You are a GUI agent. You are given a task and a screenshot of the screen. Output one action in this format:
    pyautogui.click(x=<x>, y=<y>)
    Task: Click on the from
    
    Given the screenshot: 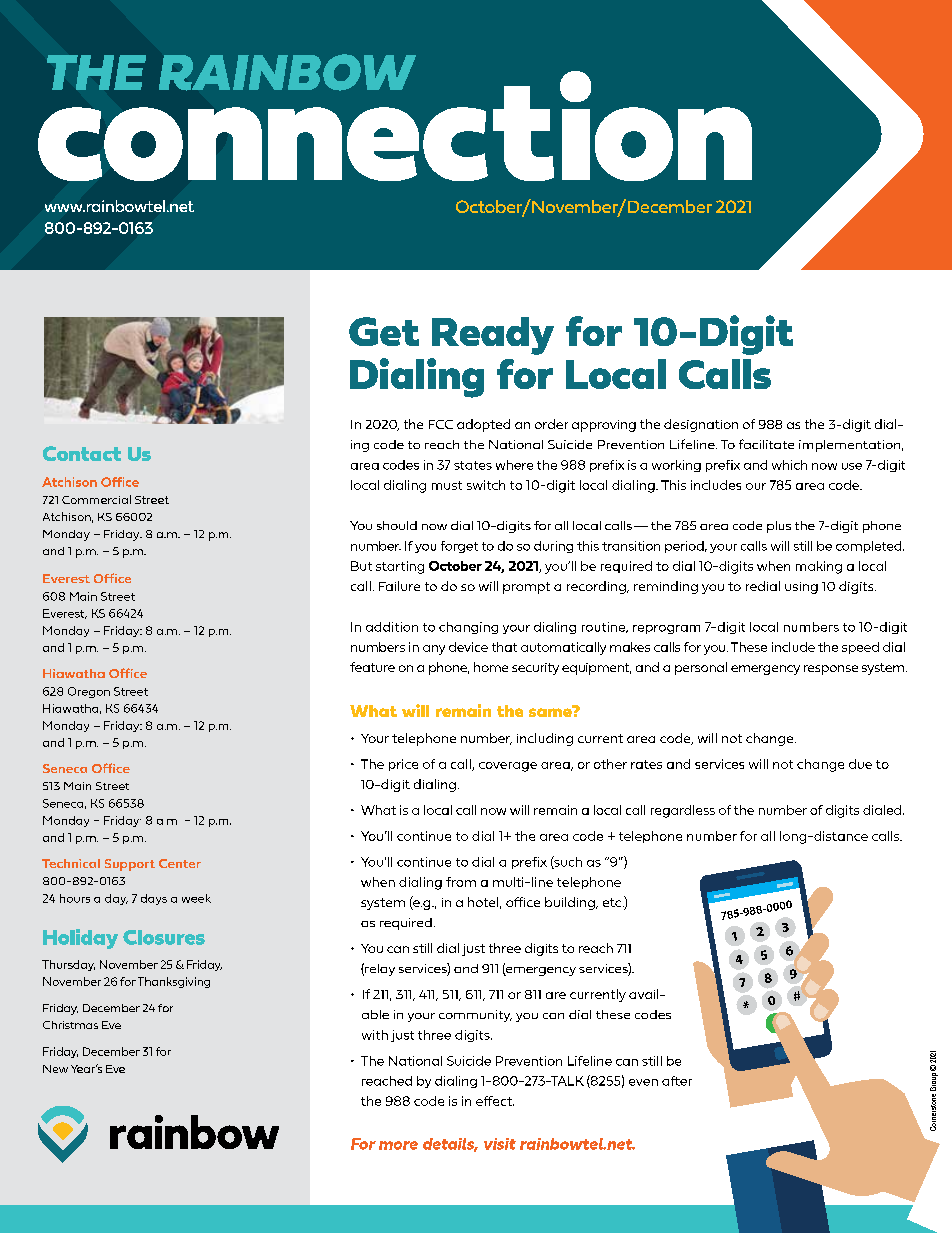 What is the action you would take?
    pyautogui.click(x=461, y=882)
